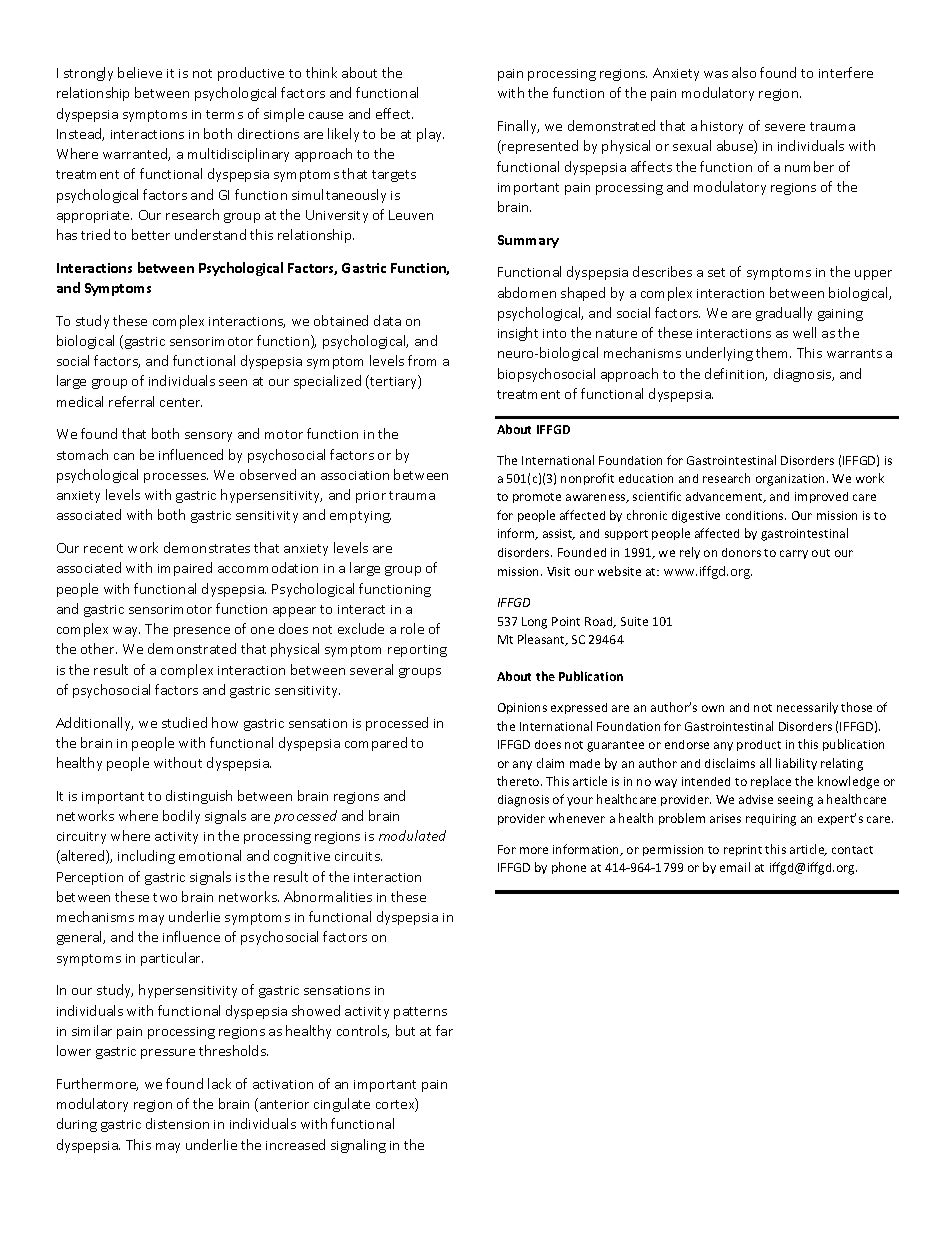 The height and width of the screenshot is (1233, 952). I want to click on severe, so click(785, 127).
